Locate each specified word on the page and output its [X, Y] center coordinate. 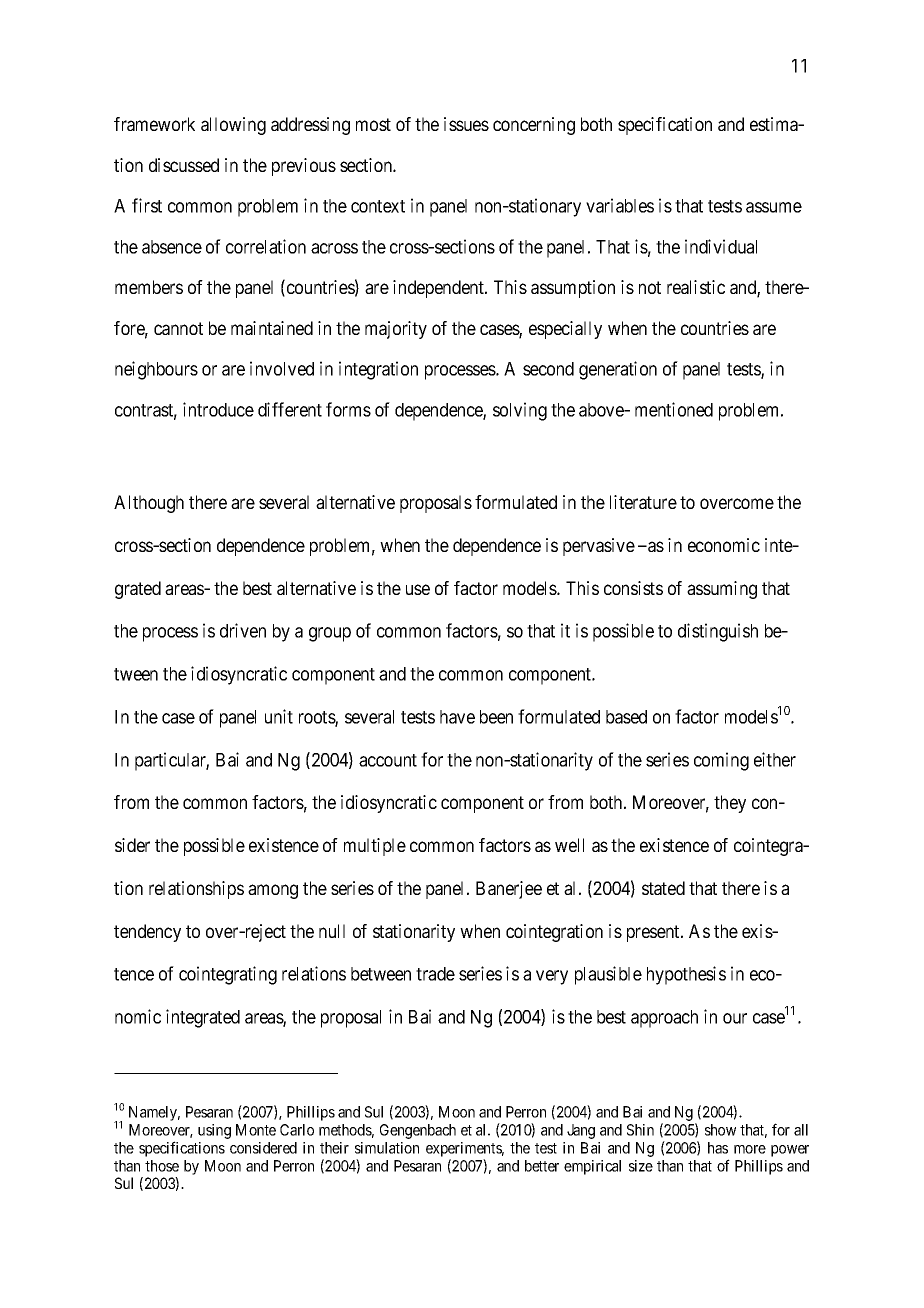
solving [520, 411]
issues [466, 124]
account [388, 760]
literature [643, 502]
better [542, 1166]
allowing [233, 126]
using [214, 1131]
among [273, 891]
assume [774, 207]
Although [149, 504]
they [730, 804]
